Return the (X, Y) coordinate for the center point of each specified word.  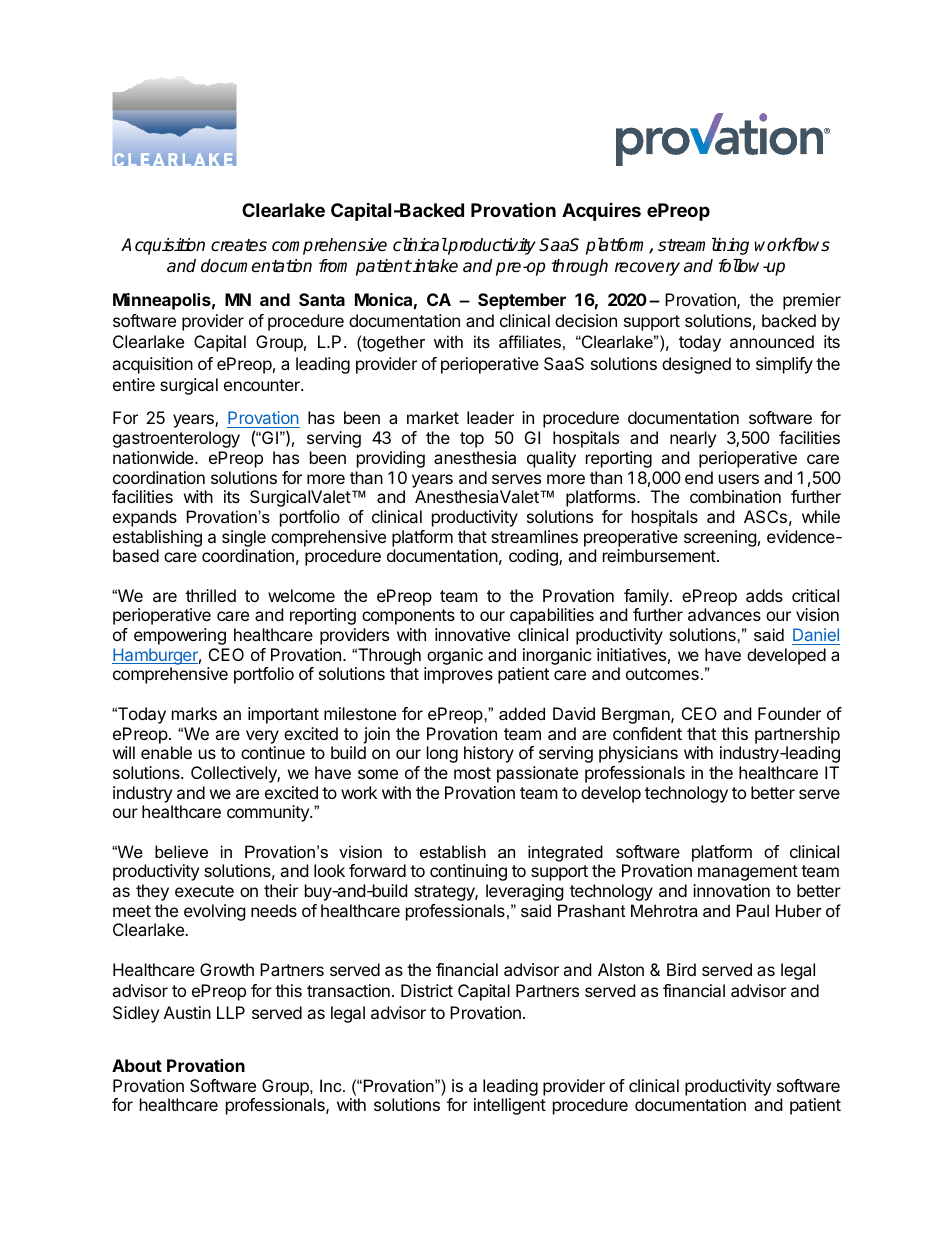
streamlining (703, 246)
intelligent (510, 1106)
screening (720, 538)
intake (434, 266)
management (748, 873)
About (137, 1065)
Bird (681, 969)
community (269, 813)
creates (239, 245)
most (472, 773)
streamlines (534, 536)
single (244, 538)
